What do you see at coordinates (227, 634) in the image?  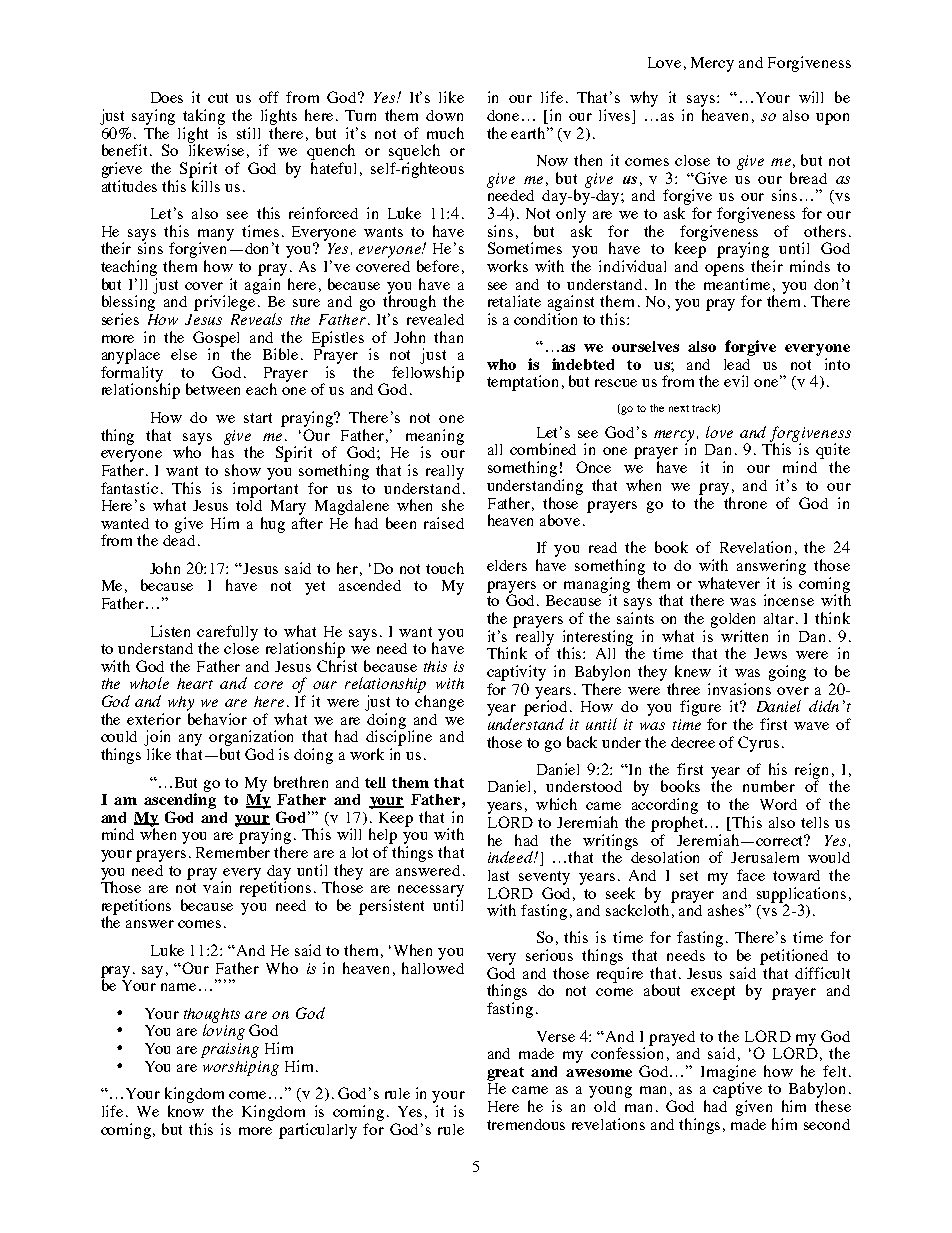 I see `carefully` at bounding box center [227, 634].
